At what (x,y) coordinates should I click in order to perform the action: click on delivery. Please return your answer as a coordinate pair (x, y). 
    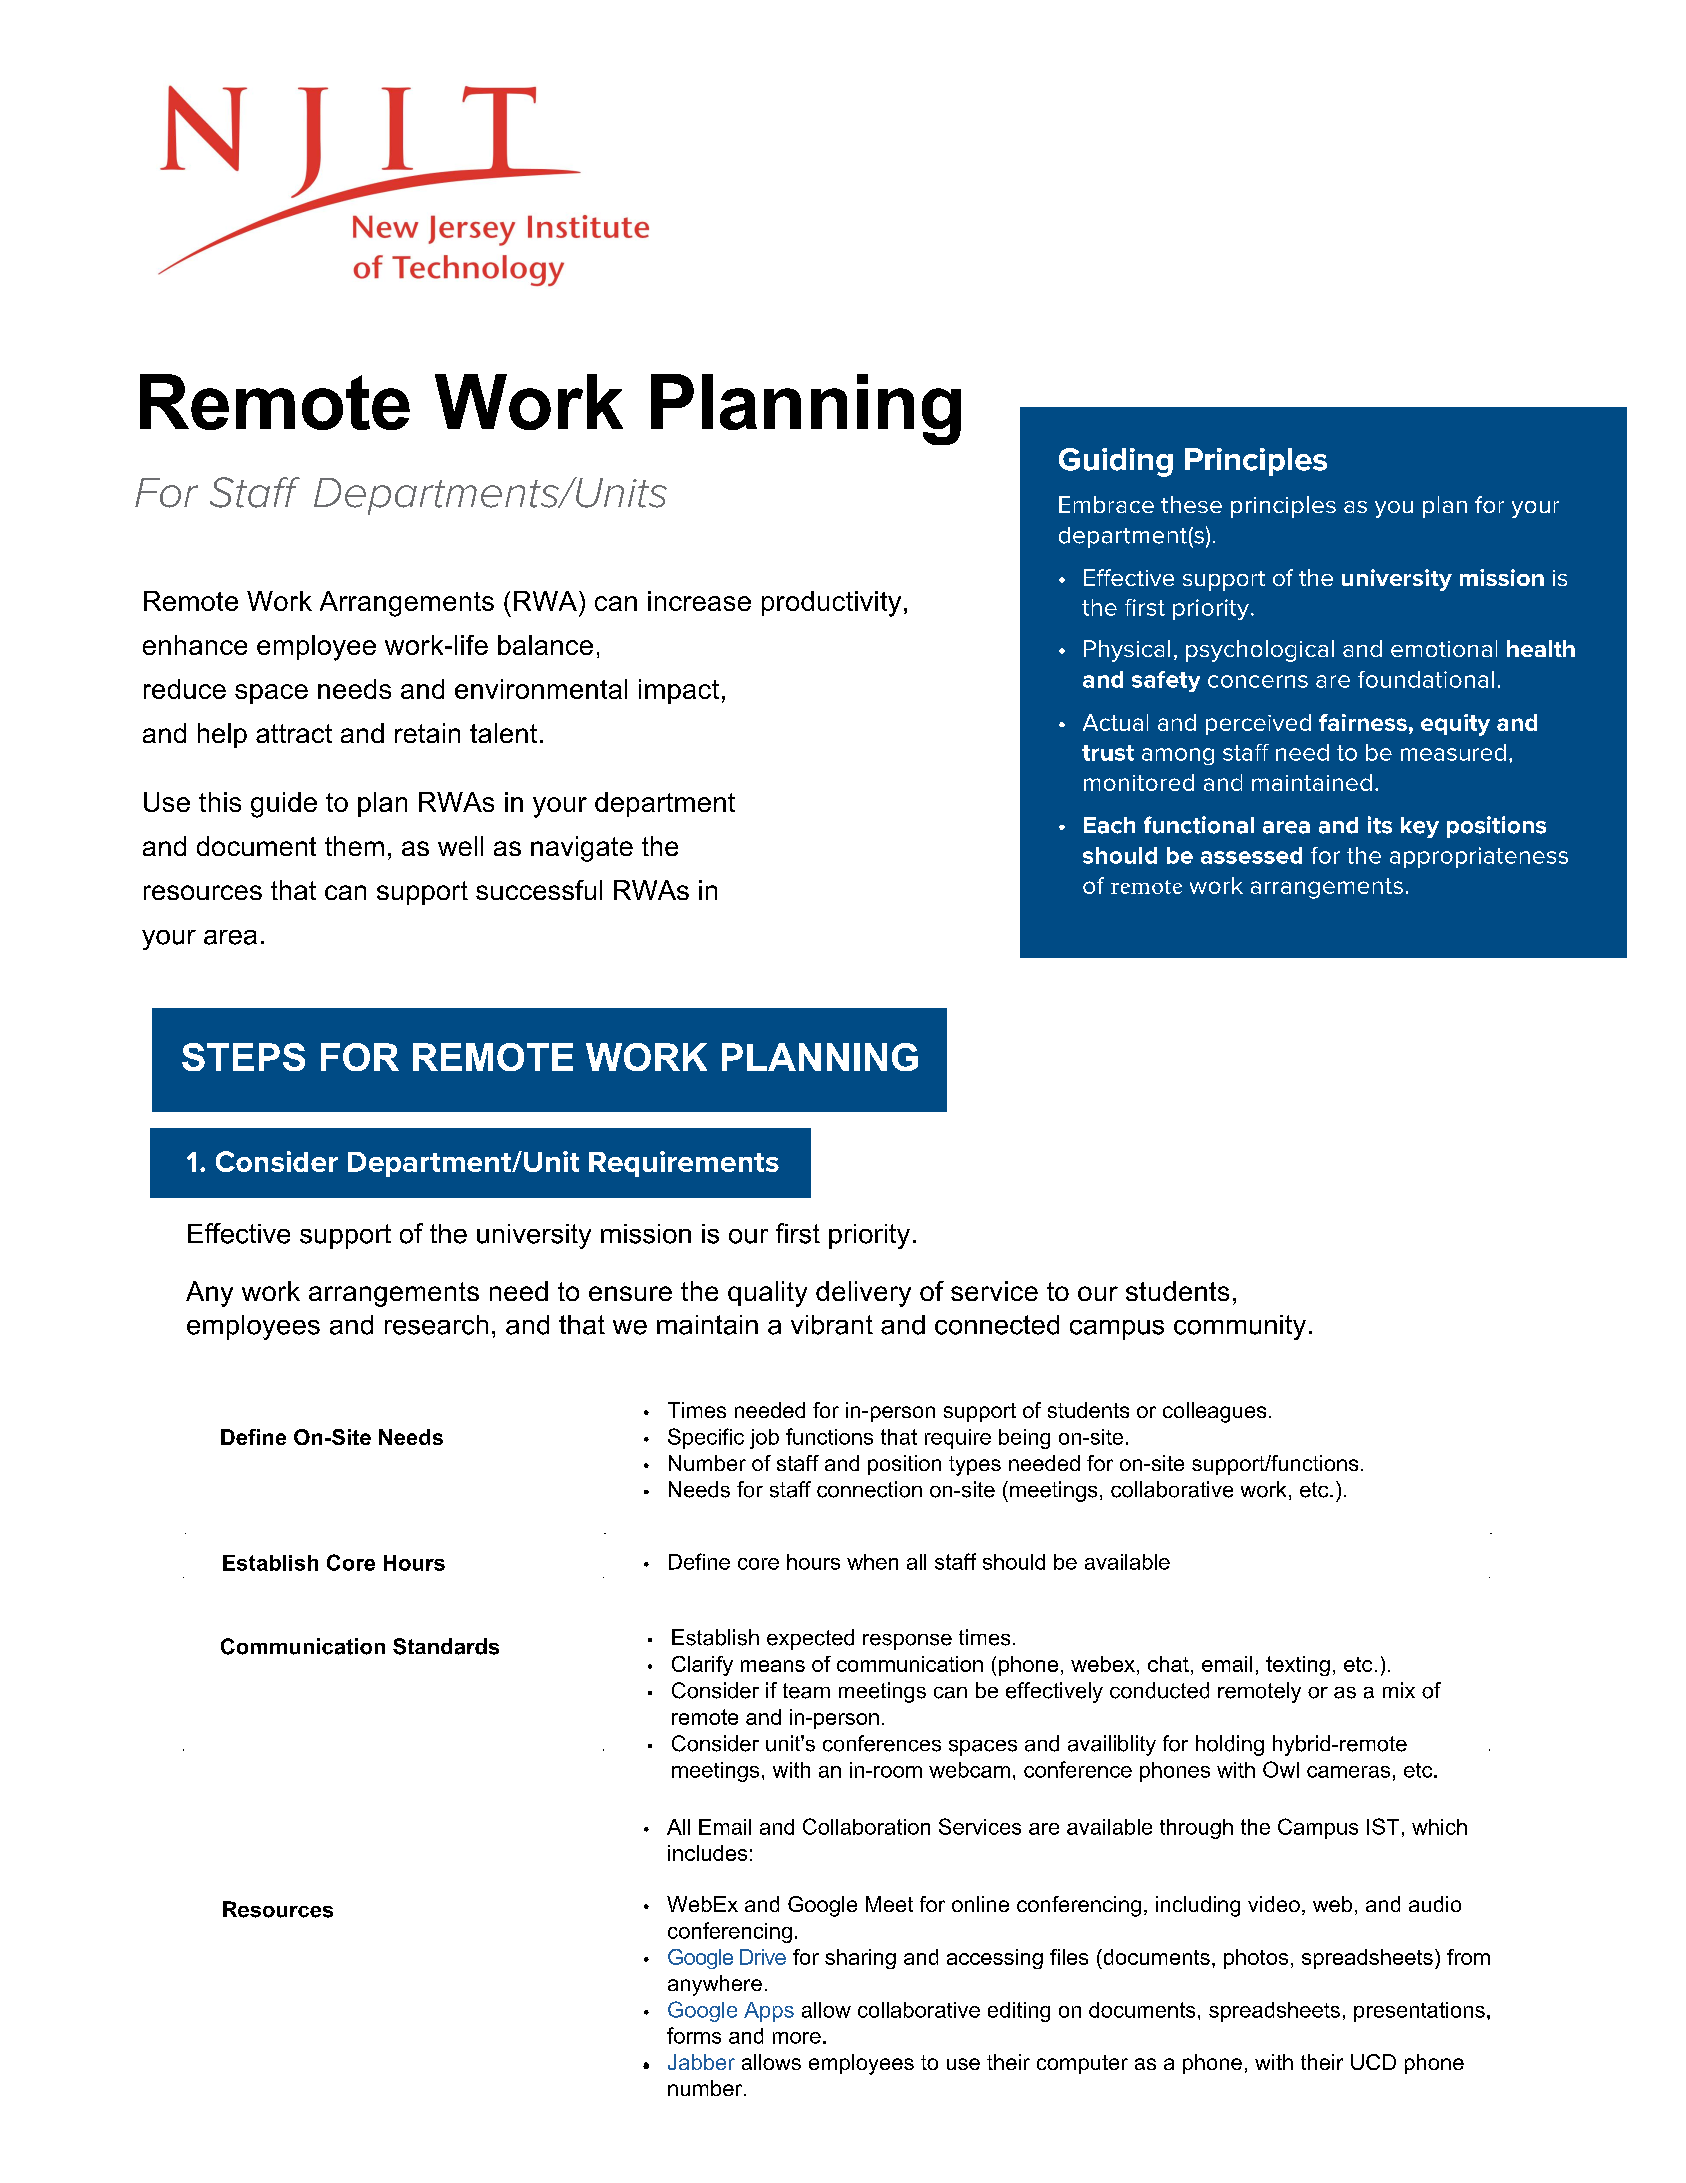
    Looking at the image, I should click on (863, 1294).
